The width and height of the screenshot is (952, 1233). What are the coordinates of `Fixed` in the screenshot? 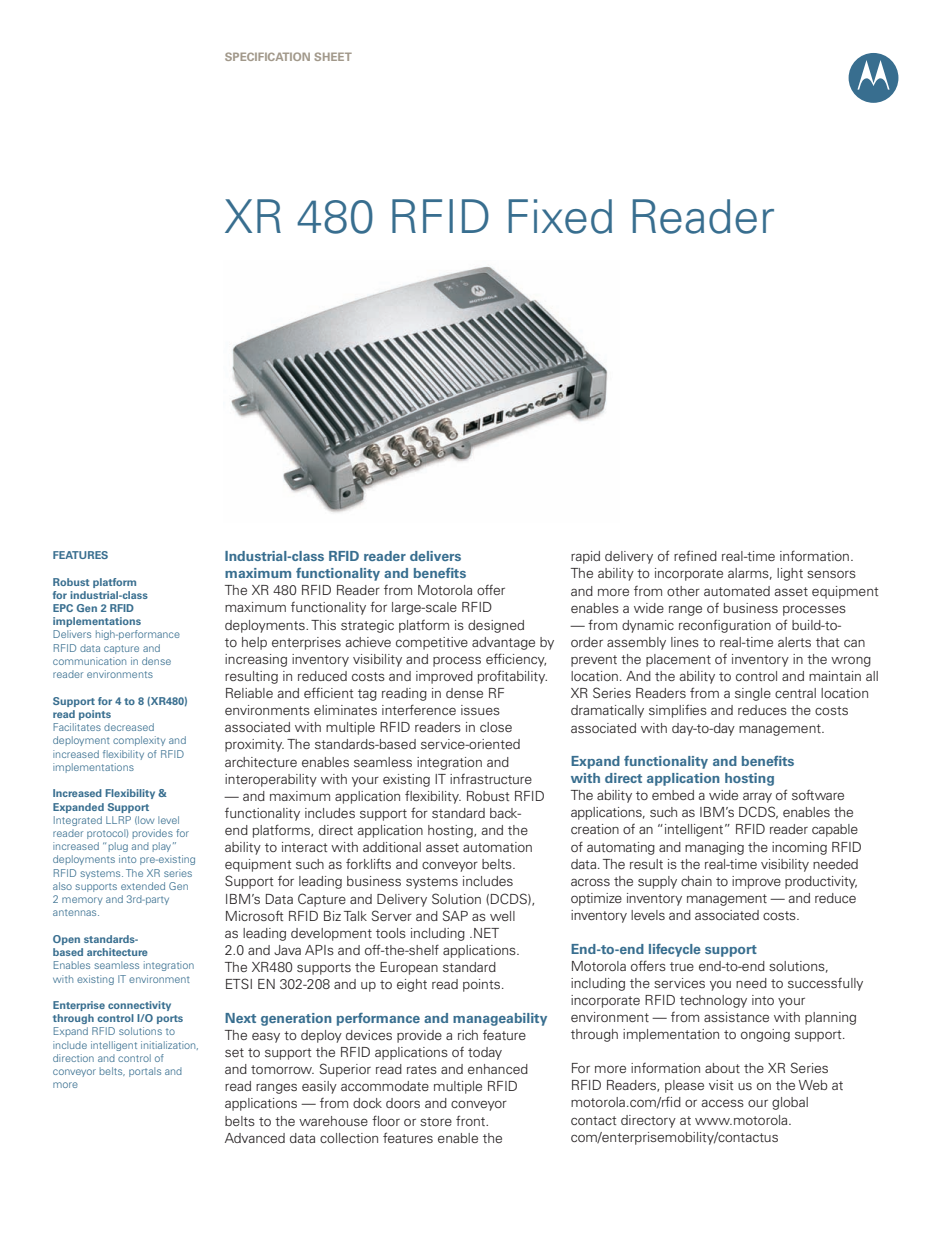 It's located at (560, 216).
